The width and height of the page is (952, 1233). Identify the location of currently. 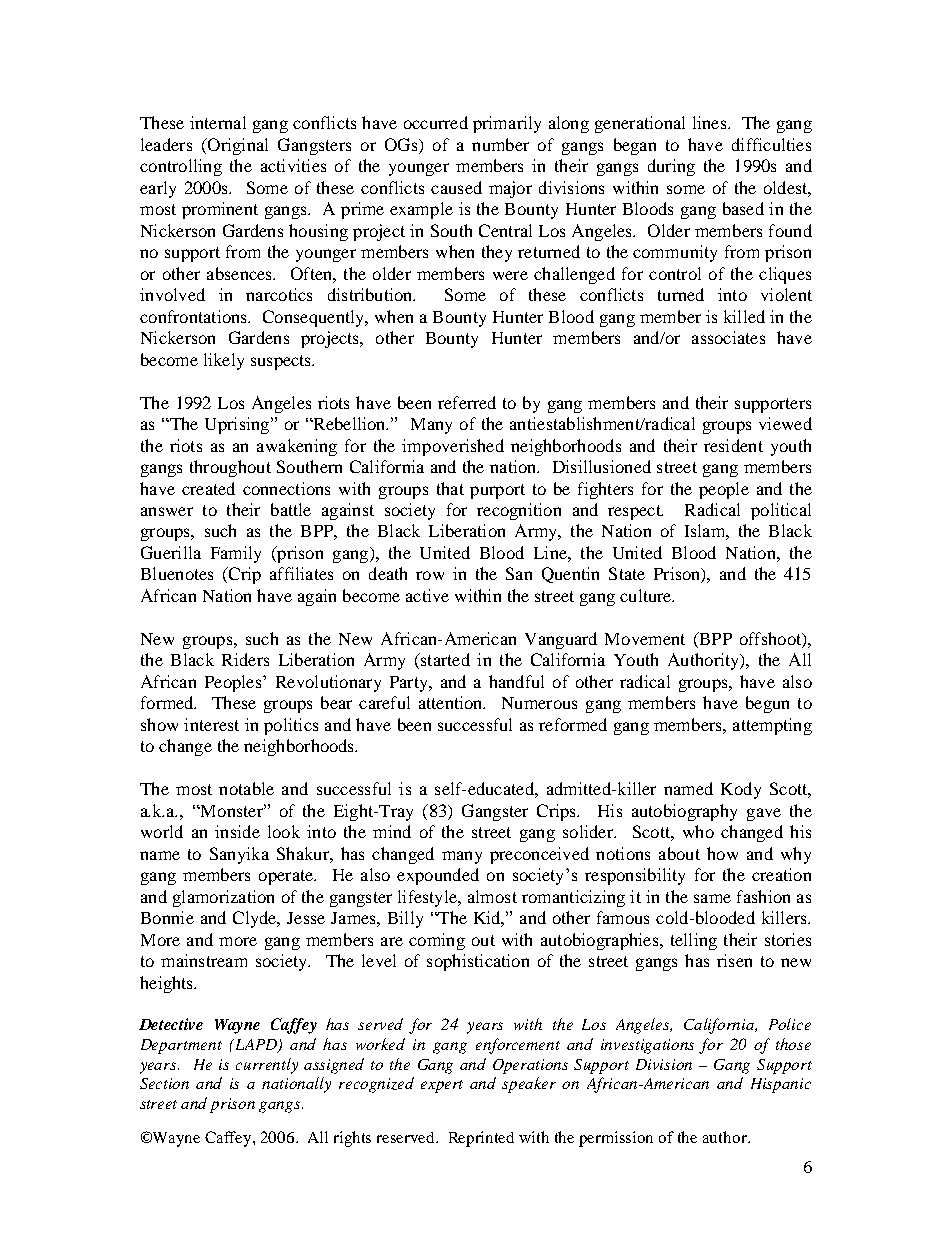
(267, 1066).
